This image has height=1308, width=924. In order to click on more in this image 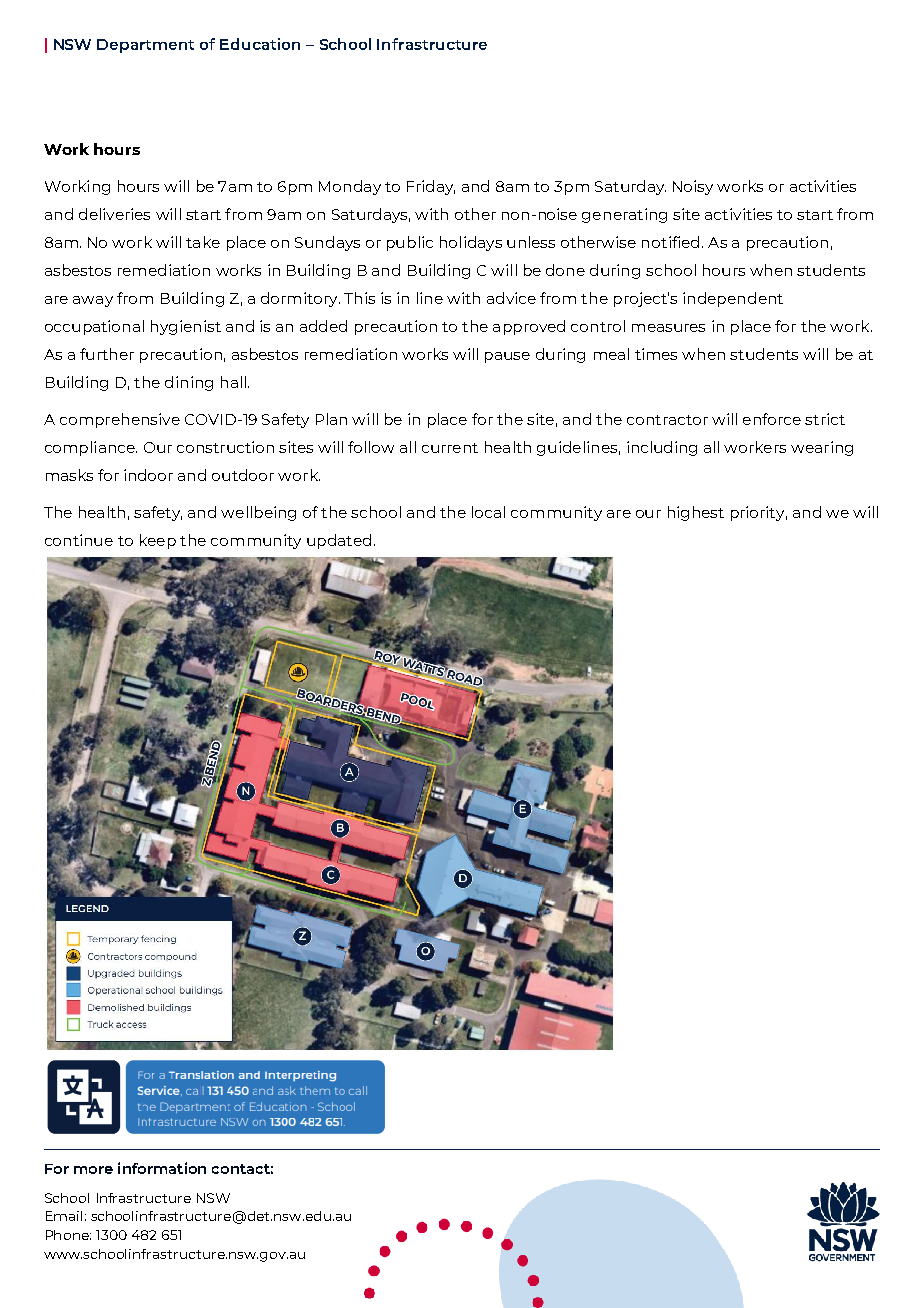, I will do `click(93, 1170)`.
